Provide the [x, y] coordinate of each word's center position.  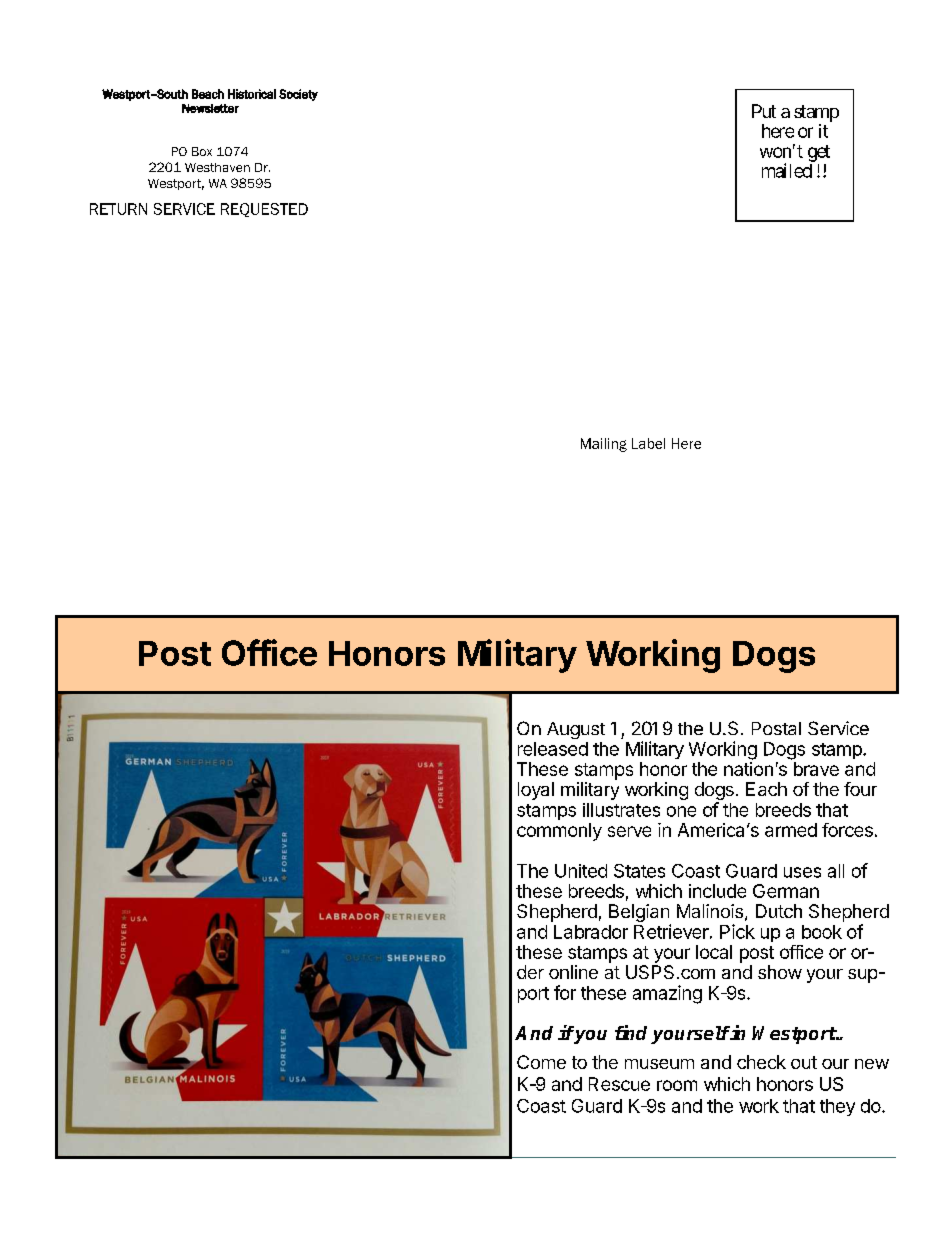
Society [298, 95]
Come [541, 1062]
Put [764, 111]
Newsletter [210, 108]
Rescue [619, 1084]
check [761, 1062]
